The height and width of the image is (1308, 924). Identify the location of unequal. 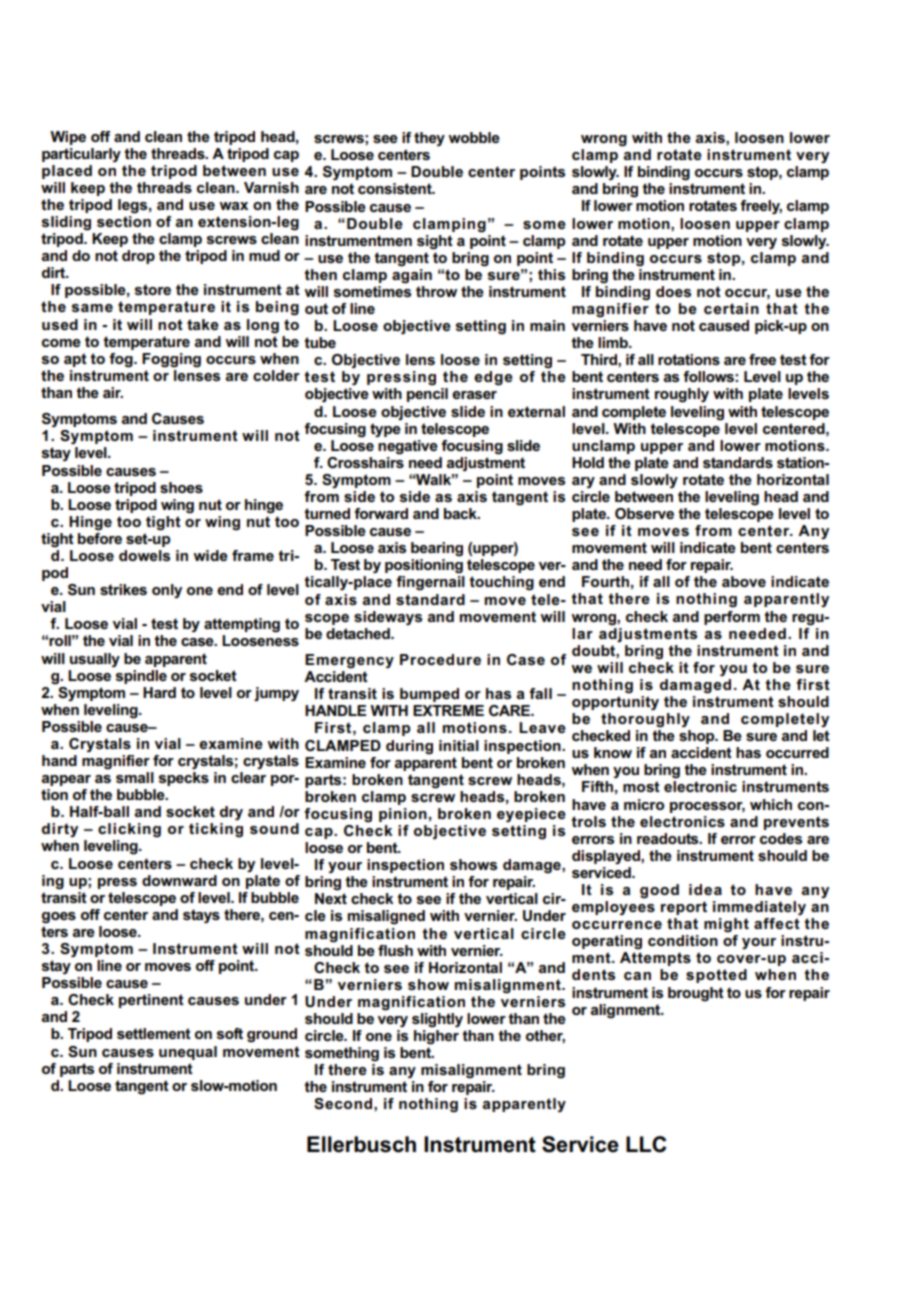
(188, 1053).
